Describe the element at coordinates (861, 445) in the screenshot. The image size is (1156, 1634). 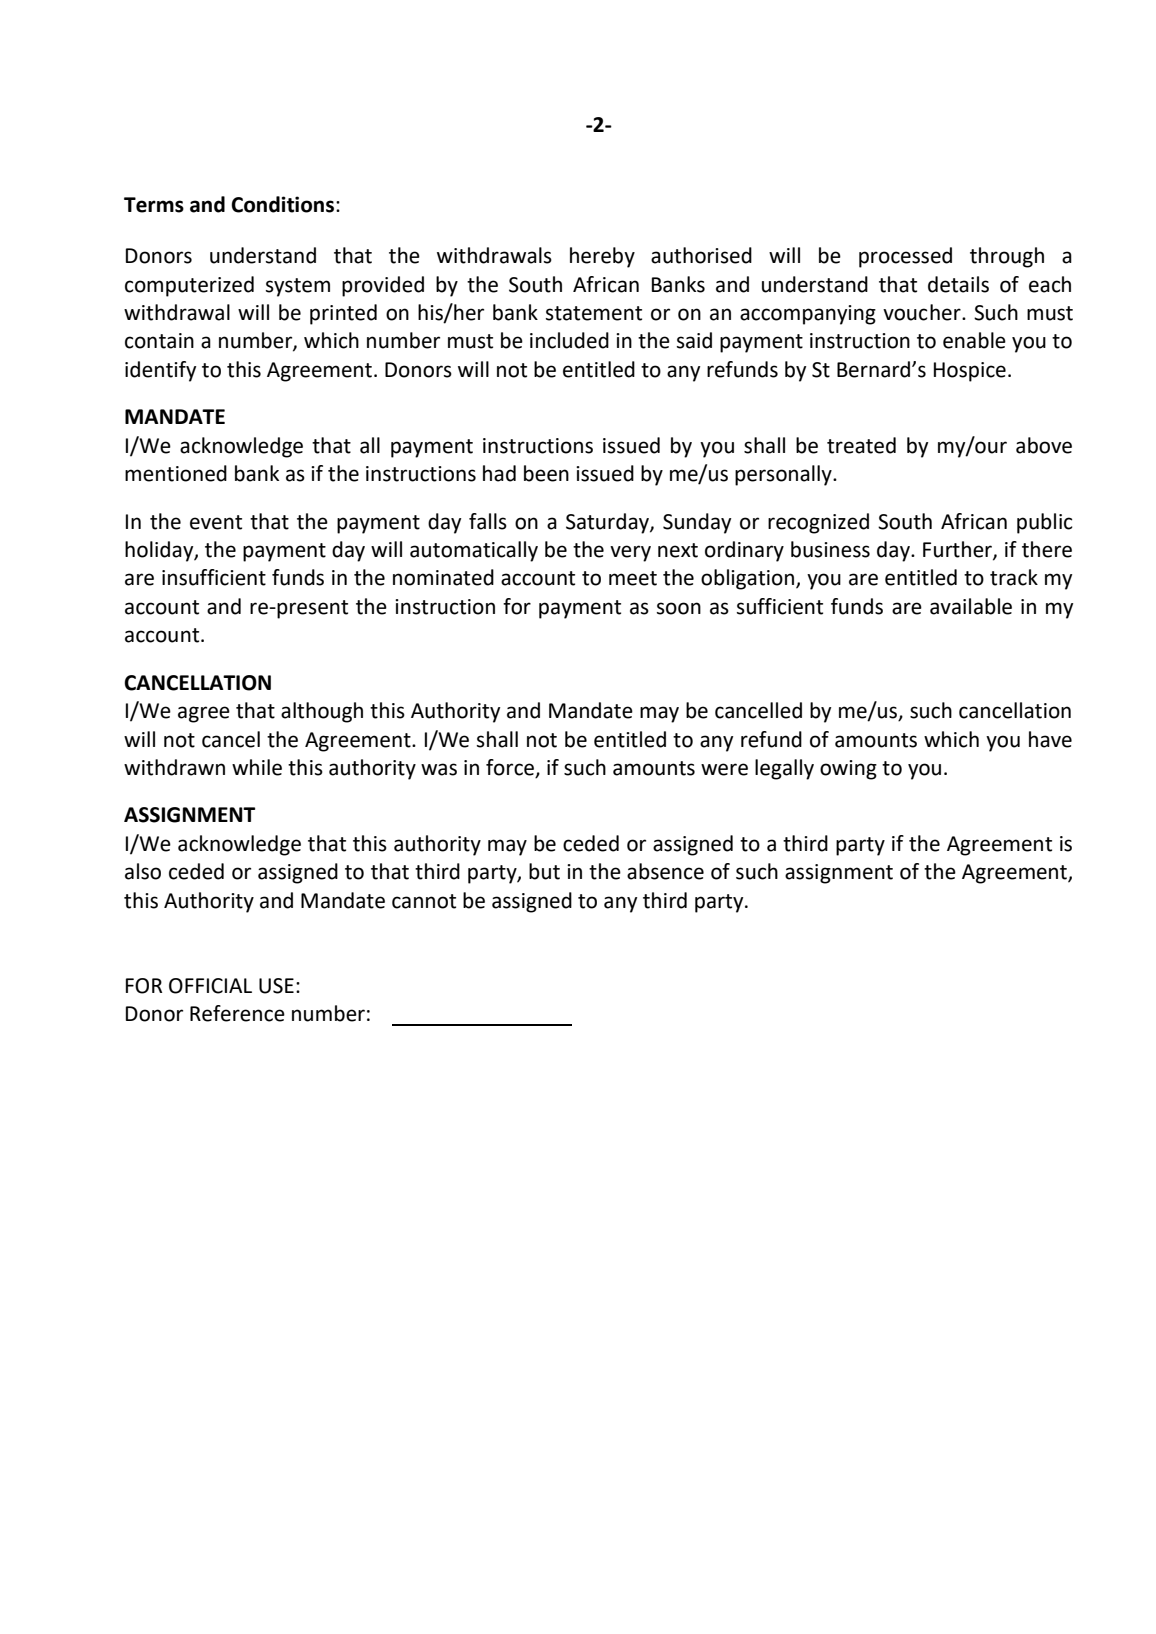
I see `treated` at that location.
